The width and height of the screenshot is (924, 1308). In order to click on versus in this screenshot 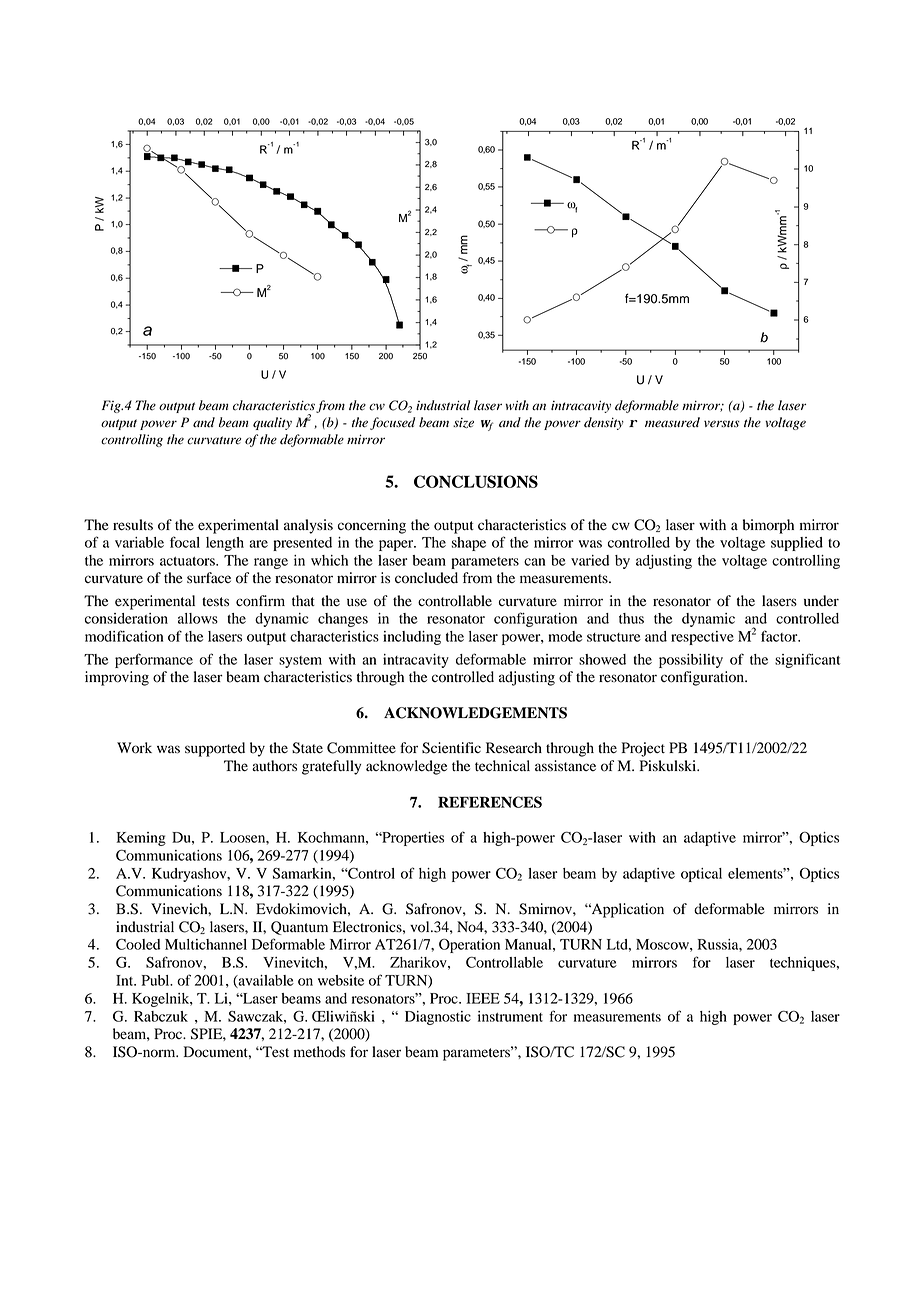, I will do `click(722, 424)`.
